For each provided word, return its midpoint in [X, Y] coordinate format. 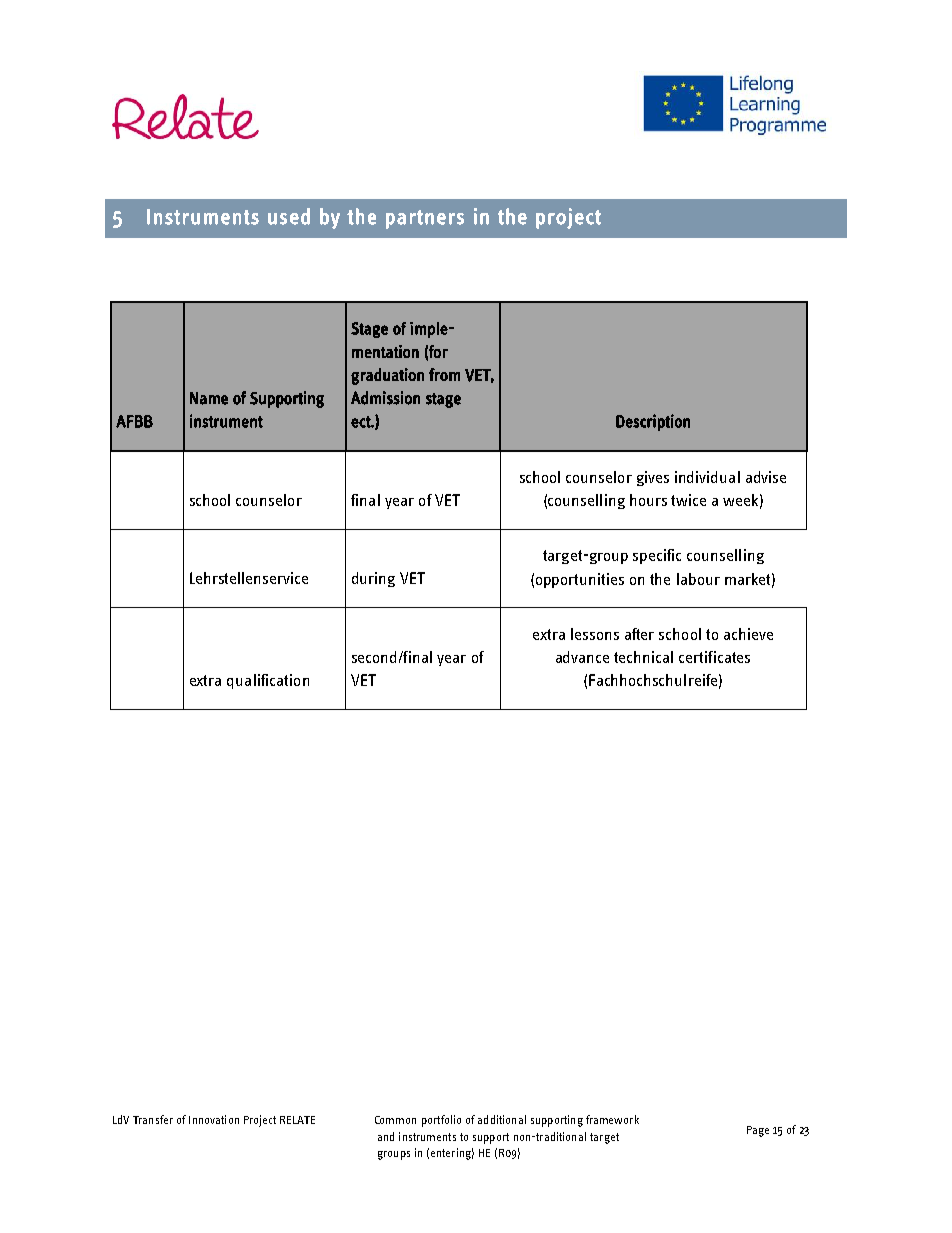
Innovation [214, 1119]
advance [582, 657]
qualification [268, 681]
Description [653, 422]
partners [425, 219]
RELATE [297, 1120]
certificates [714, 657]
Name [209, 398]
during [373, 579]
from [444, 374]
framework [612, 1119]
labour [698, 579]
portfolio [441, 1121]
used [289, 216]
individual [707, 477]
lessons [595, 634]
